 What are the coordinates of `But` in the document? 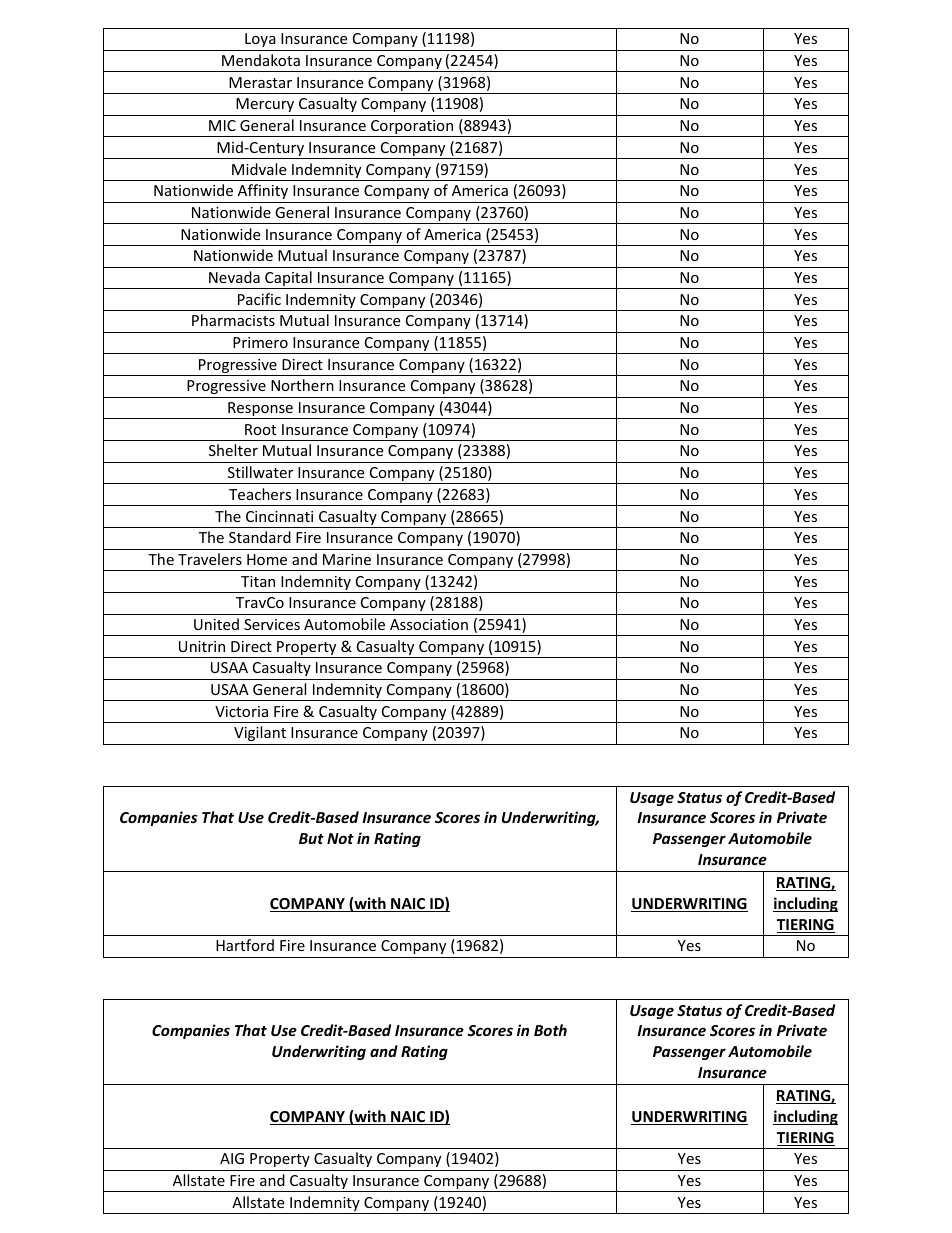 It's located at (311, 838).
